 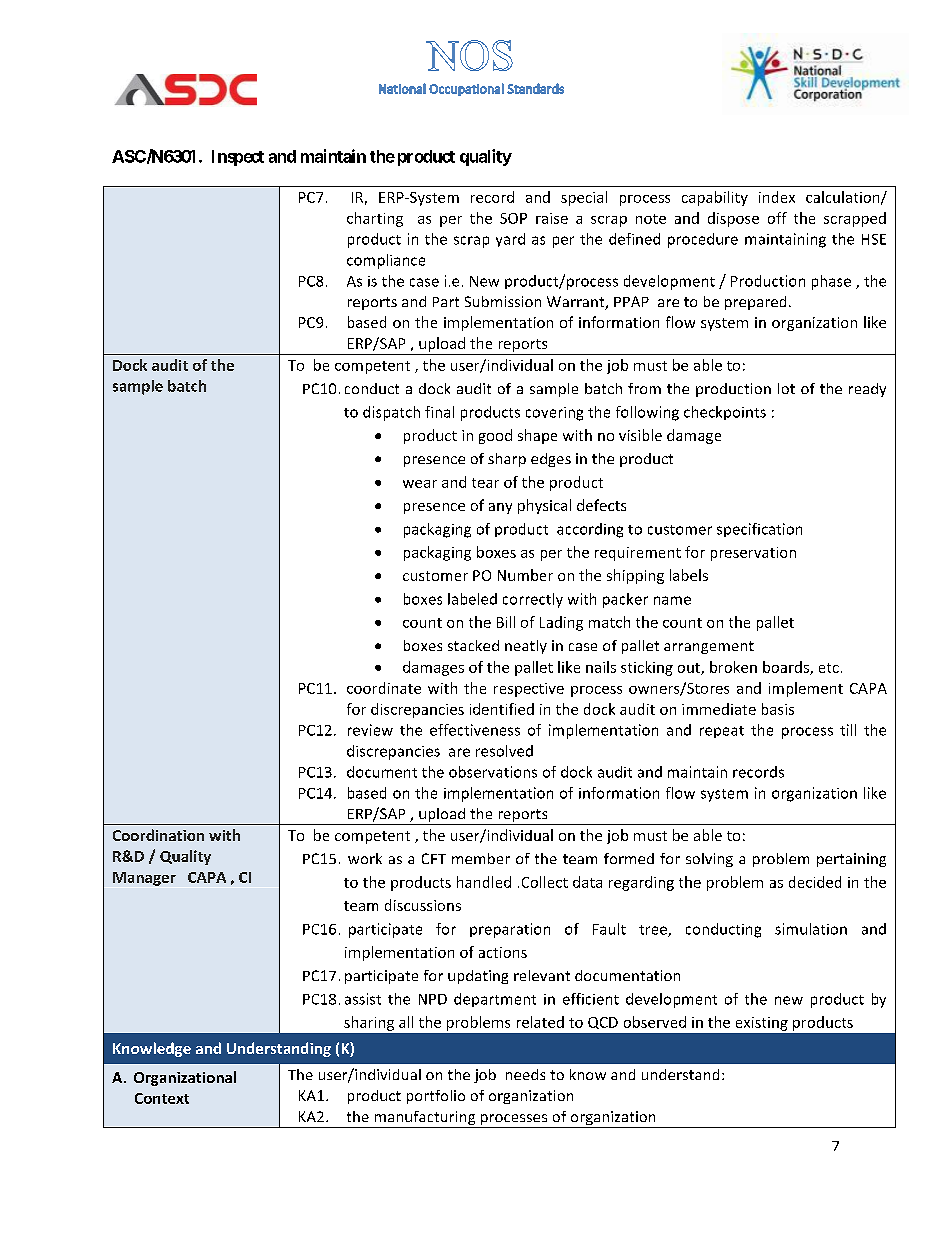 I want to click on wear, so click(x=420, y=484).
